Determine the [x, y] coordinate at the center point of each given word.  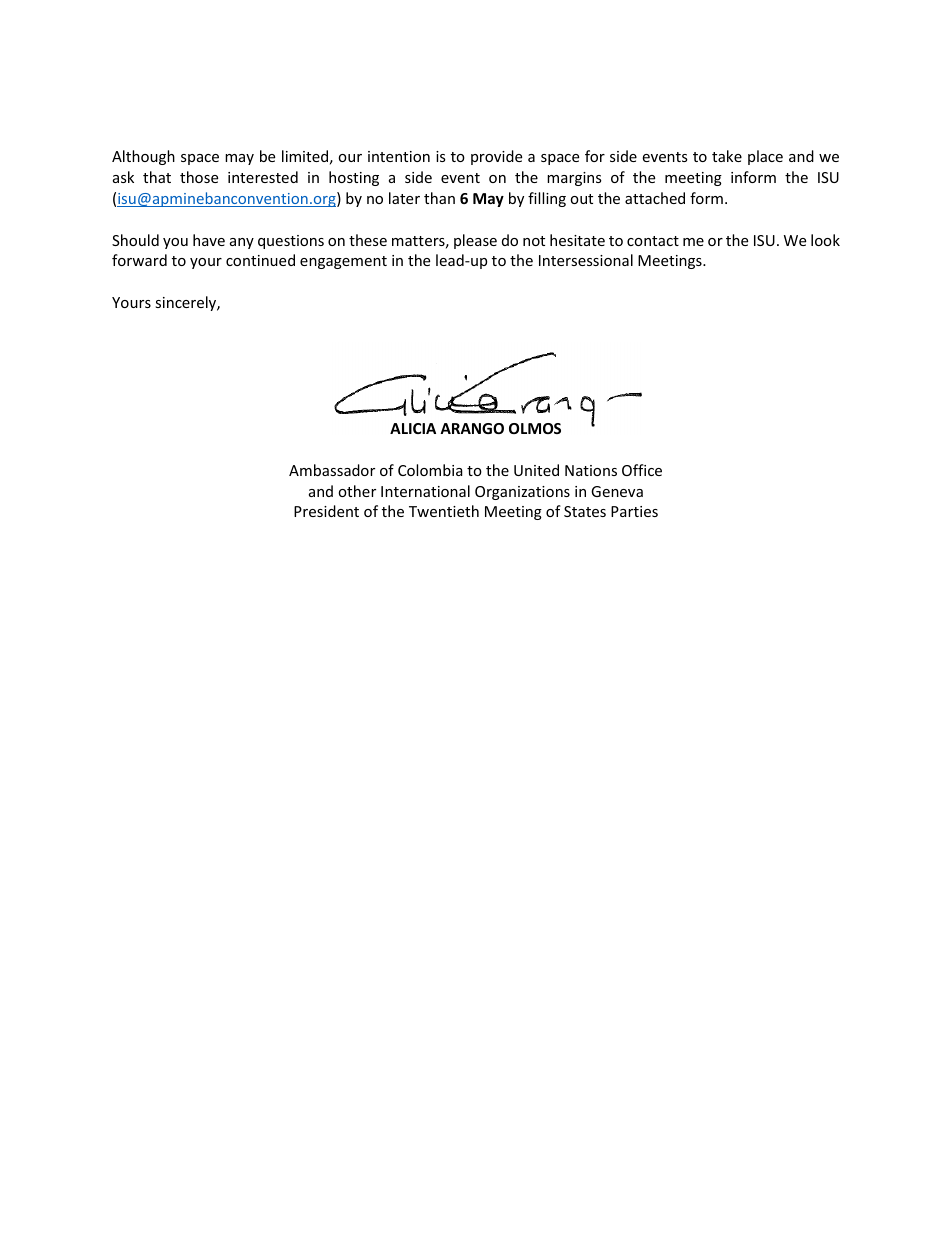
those [199, 177]
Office [642, 470]
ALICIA [413, 428]
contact [653, 241]
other [357, 491]
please [475, 241]
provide [496, 157]
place [765, 157]
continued [260, 260]
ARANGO [472, 428]
